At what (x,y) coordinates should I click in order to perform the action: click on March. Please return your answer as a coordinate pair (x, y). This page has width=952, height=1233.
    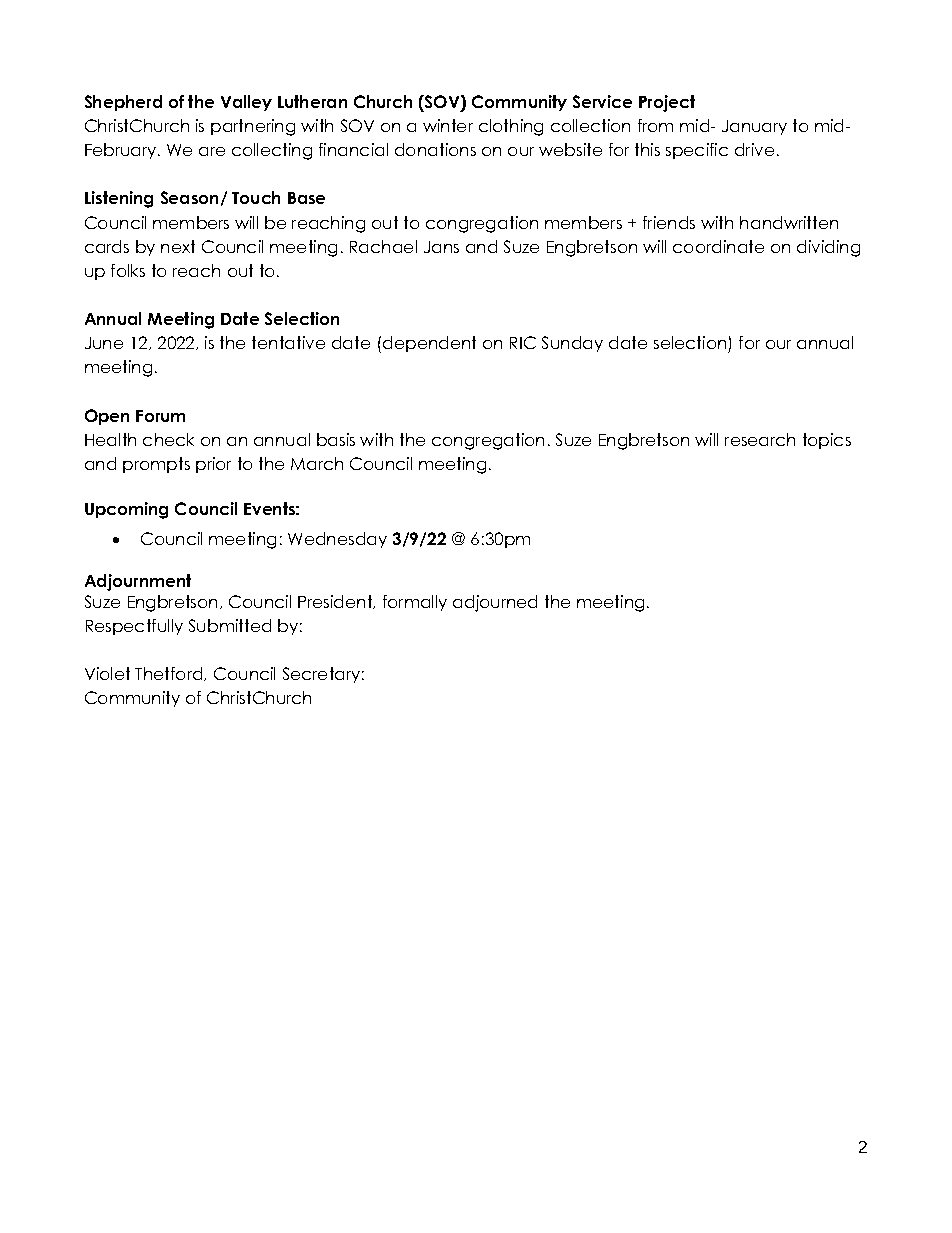
    Looking at the image, I should click on (317, 463).
